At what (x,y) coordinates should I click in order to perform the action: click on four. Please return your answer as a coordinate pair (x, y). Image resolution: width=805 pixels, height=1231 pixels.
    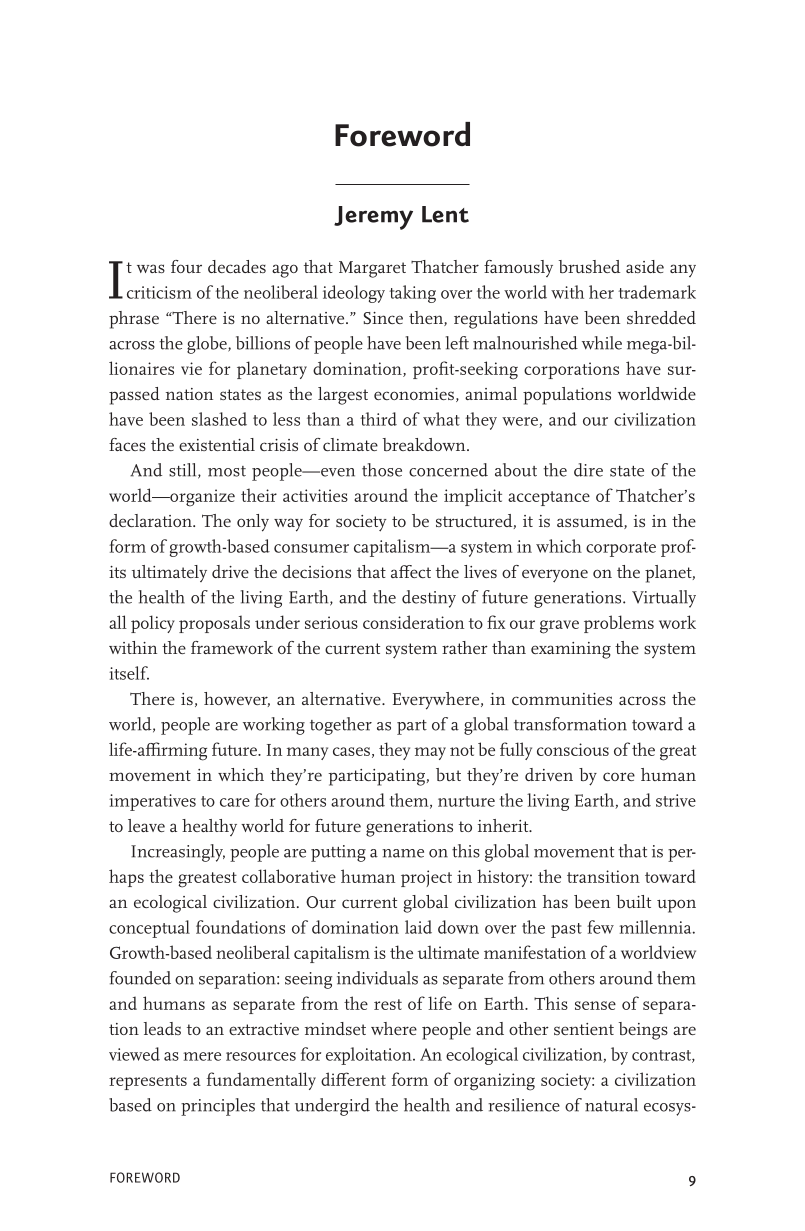
    Looking at the image, I should click on (186, 266).
